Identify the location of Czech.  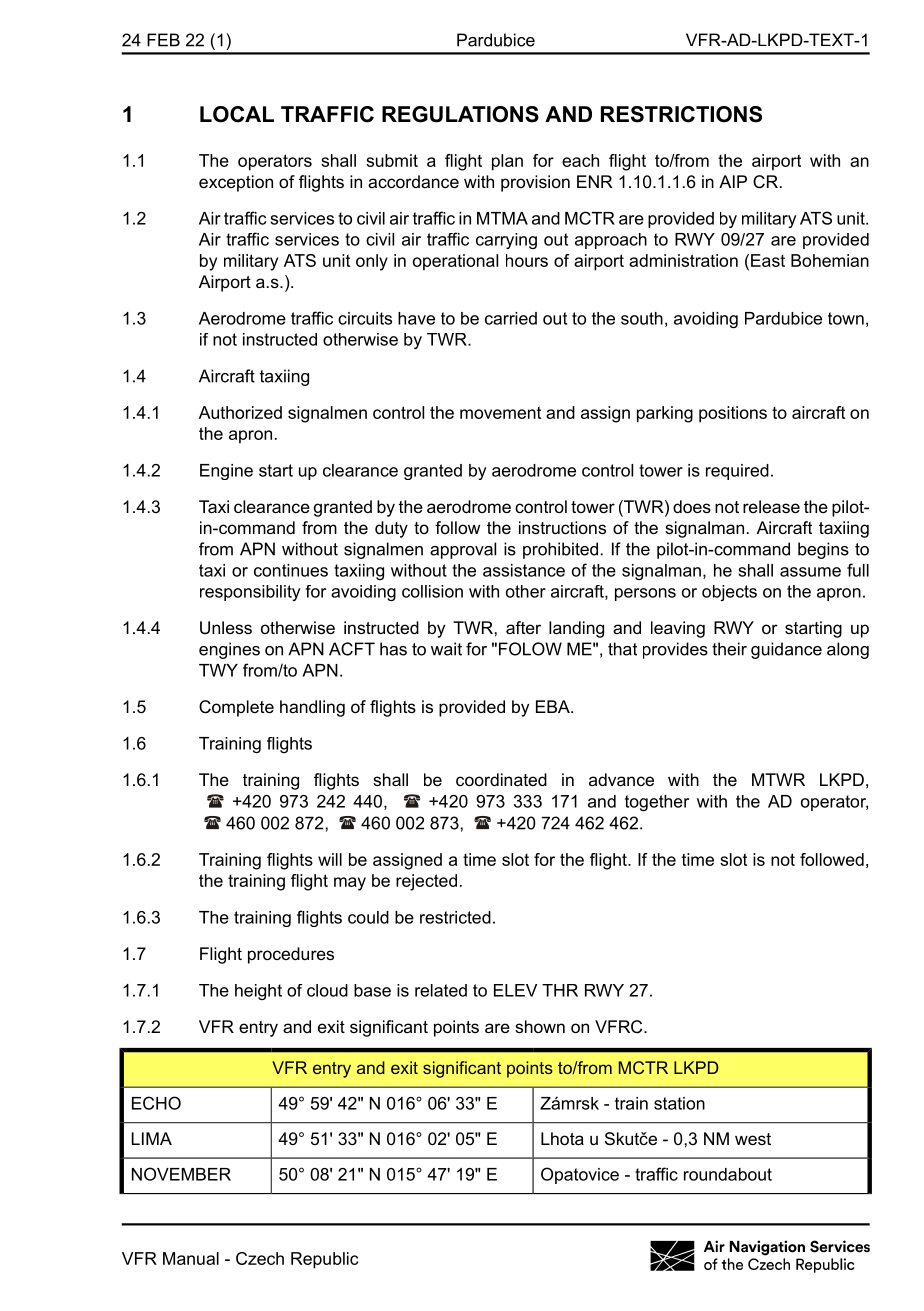
(260, 1258).
